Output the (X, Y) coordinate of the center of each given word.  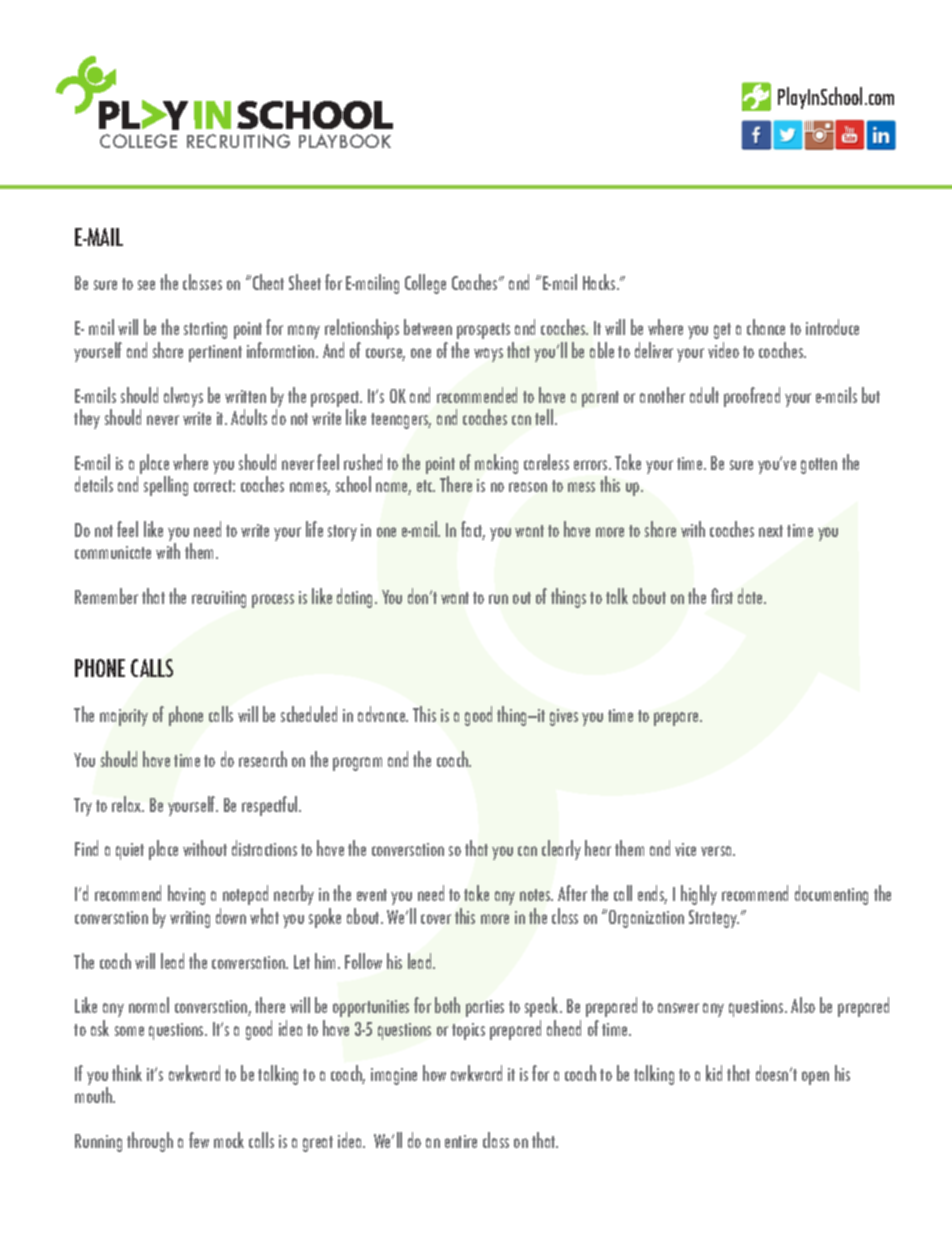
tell (545, 417)
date (751, 596)
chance (766, 327)
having (186, 895)
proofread (752, 397)
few (199, 1140)
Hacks (600, 282)
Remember (106, 596)
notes (536, 895)
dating (356, 598)
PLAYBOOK (345, 141)
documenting (831, 895)
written (245, 396)
